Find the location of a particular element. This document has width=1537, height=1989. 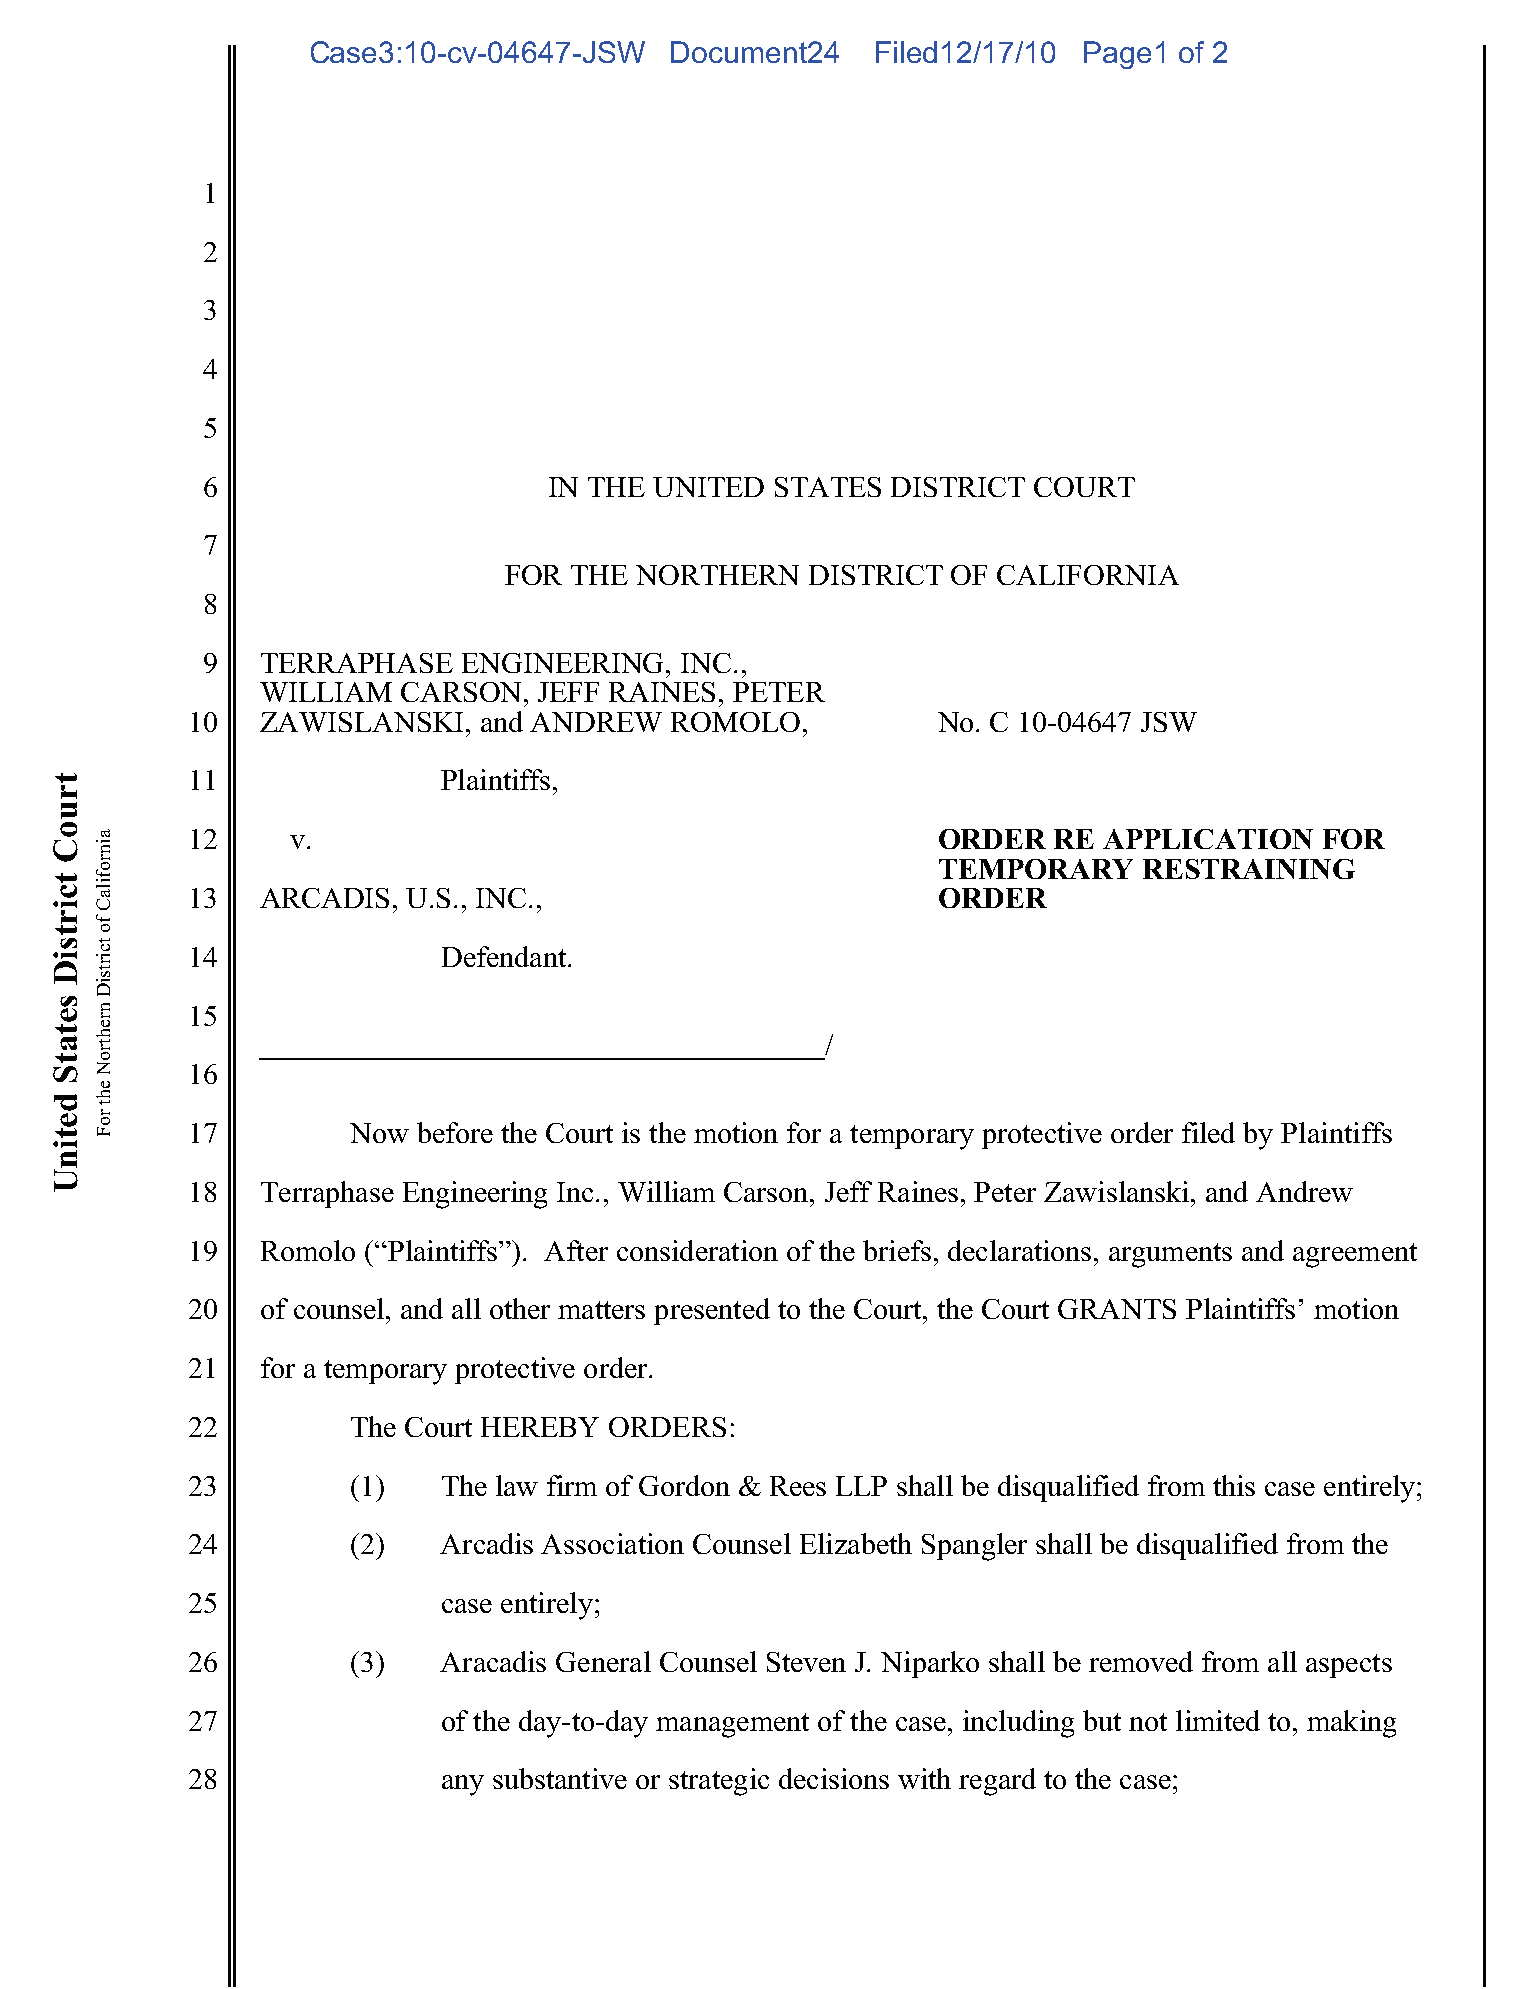

this is located at coordinates (1234, 1485).
